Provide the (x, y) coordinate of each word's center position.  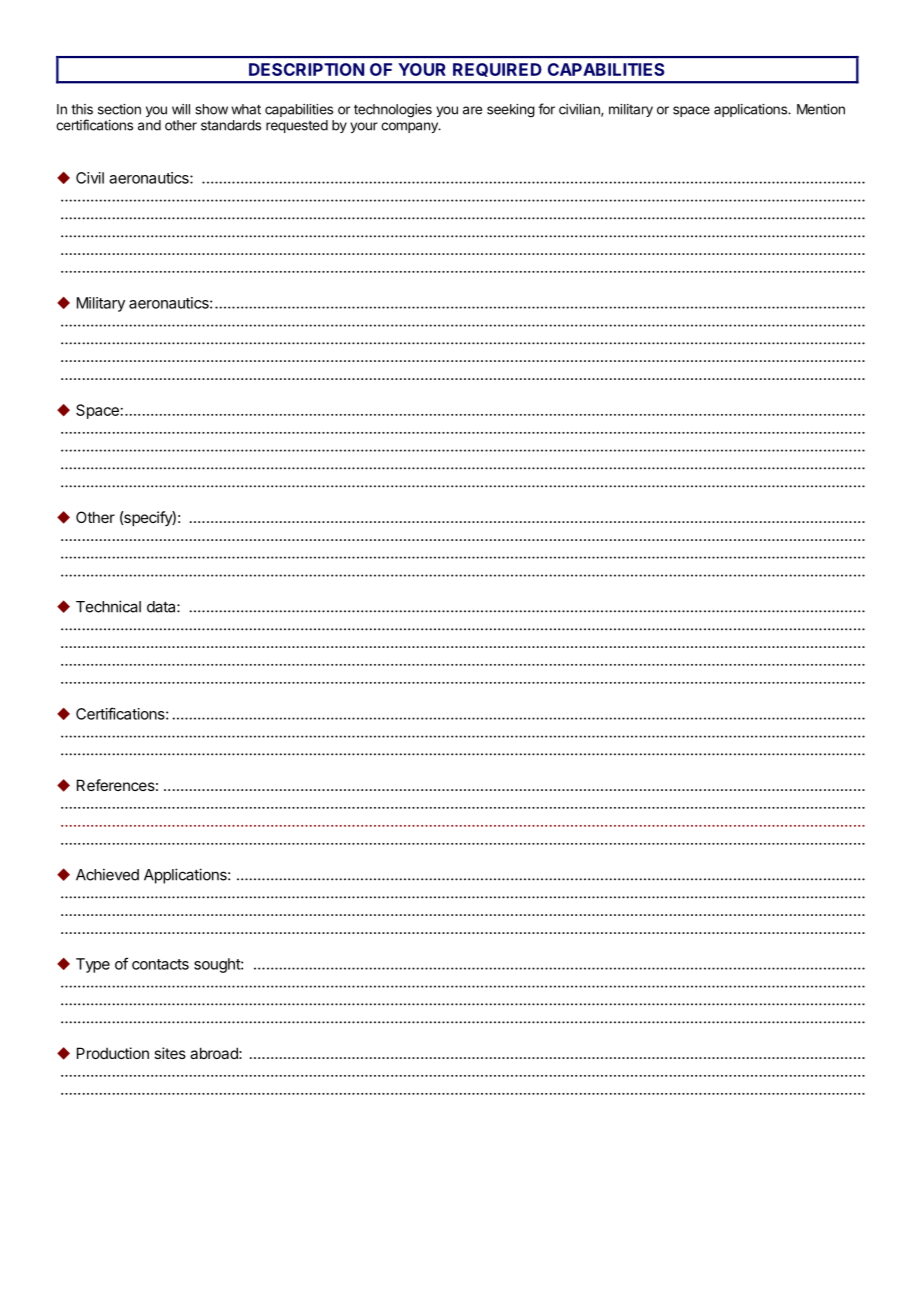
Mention (821, 109)
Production (113, 1053)
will (181, 109)
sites (170, 1053)
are (472, 110)
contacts (160, 964)
